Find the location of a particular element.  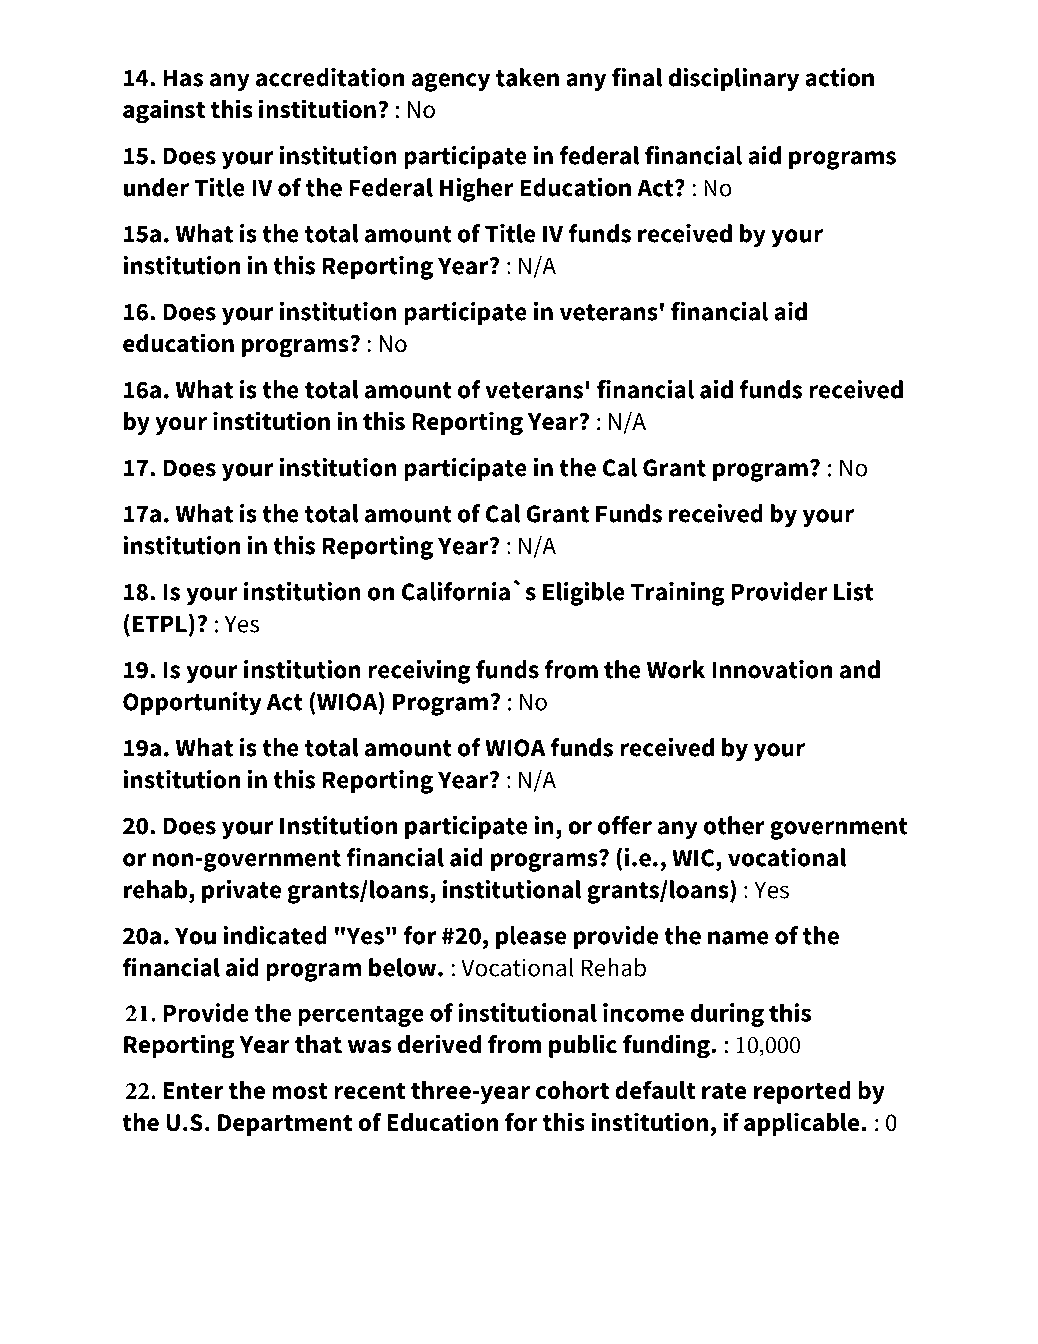

private is located at coordinates (242, 891).
